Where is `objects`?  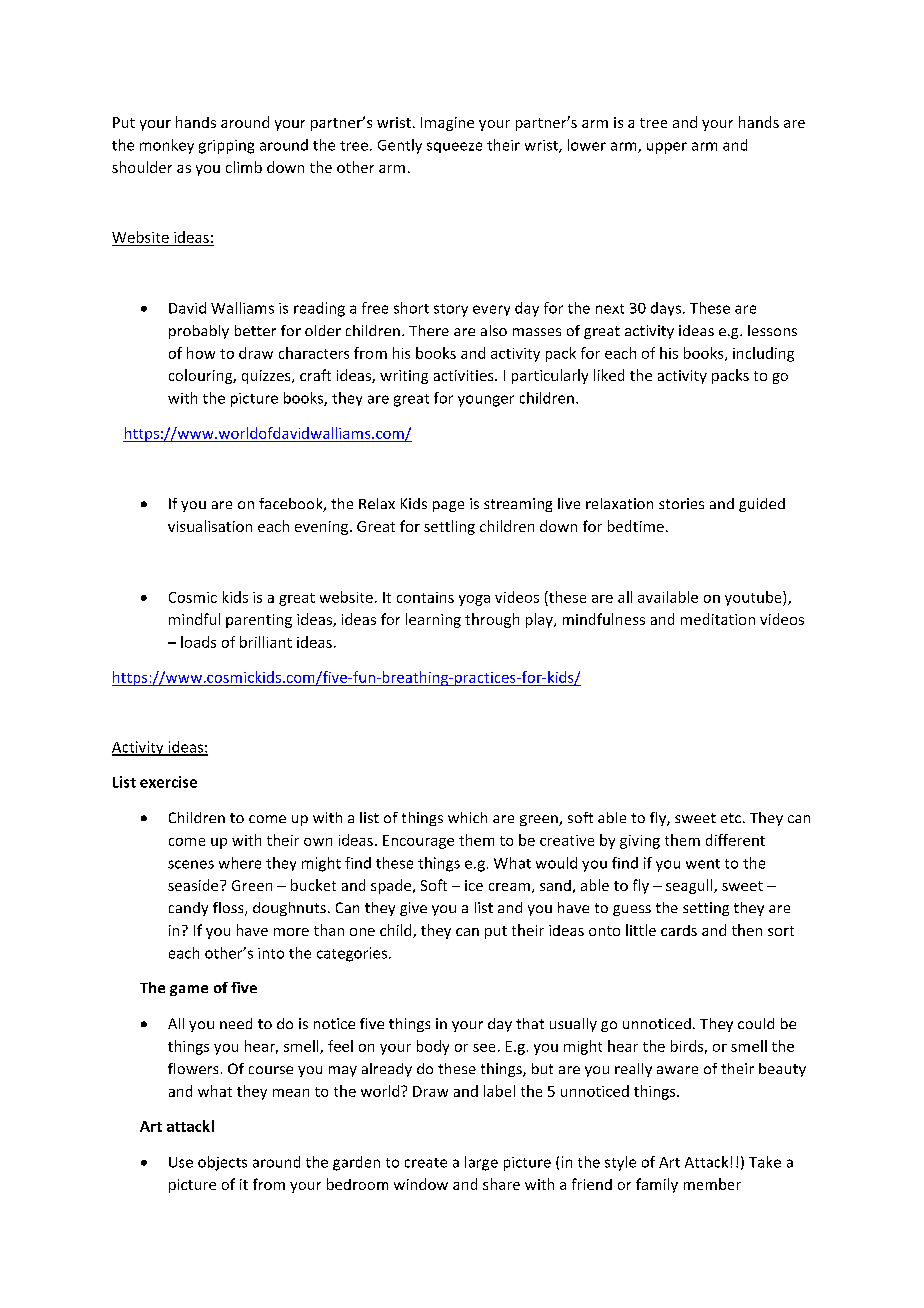
objects is located at coordinates (222, 1163).
